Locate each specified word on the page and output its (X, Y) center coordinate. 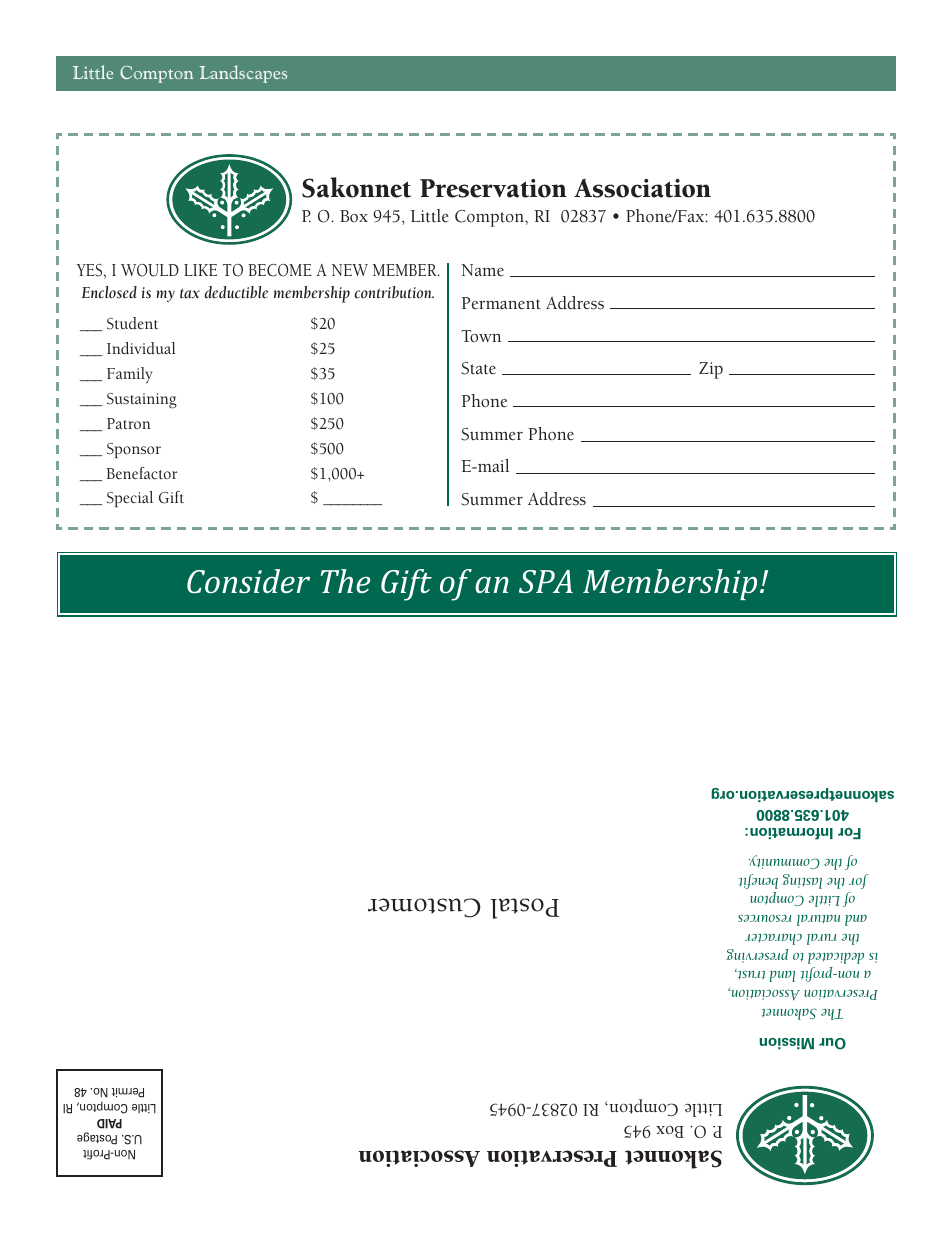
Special (130, 499)
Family (130, 375)
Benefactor (142, 473)
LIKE (200, 270)
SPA (546, 581)
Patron (129, 423)
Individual (141, 348)
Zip (711, 370)
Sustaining (142, 401)
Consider (248, 581)
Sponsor (134, 450)
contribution (394, 292)
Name (482, 270)
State (478, 368)
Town (481, 336)
